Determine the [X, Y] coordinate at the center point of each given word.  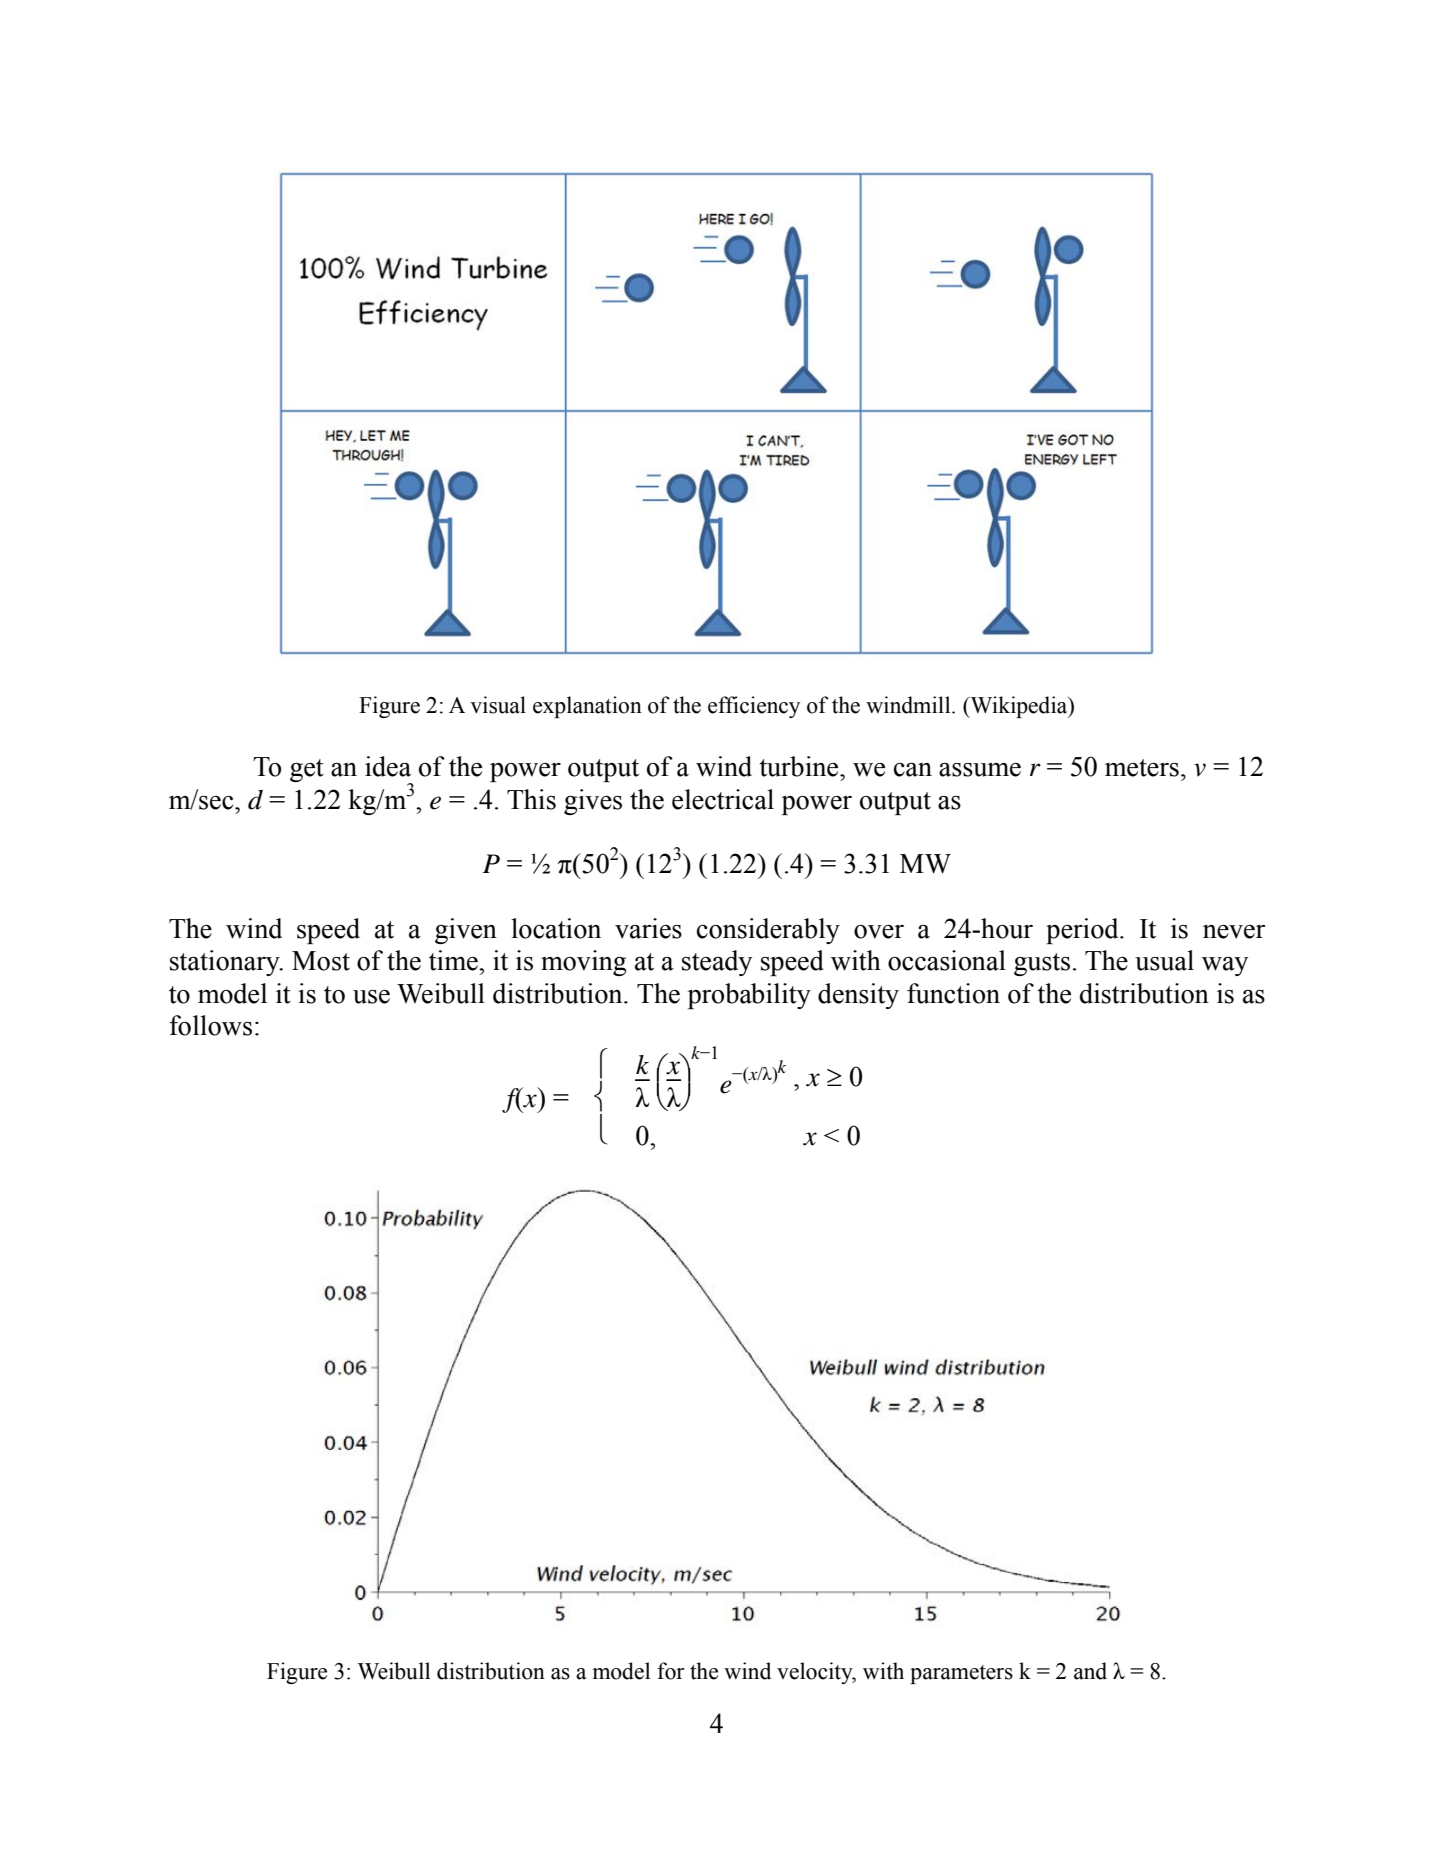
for [670, 1671]
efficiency [754, 707]
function [953, 993]
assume [980, 770]
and [1090, 1671]
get [307, 770]
